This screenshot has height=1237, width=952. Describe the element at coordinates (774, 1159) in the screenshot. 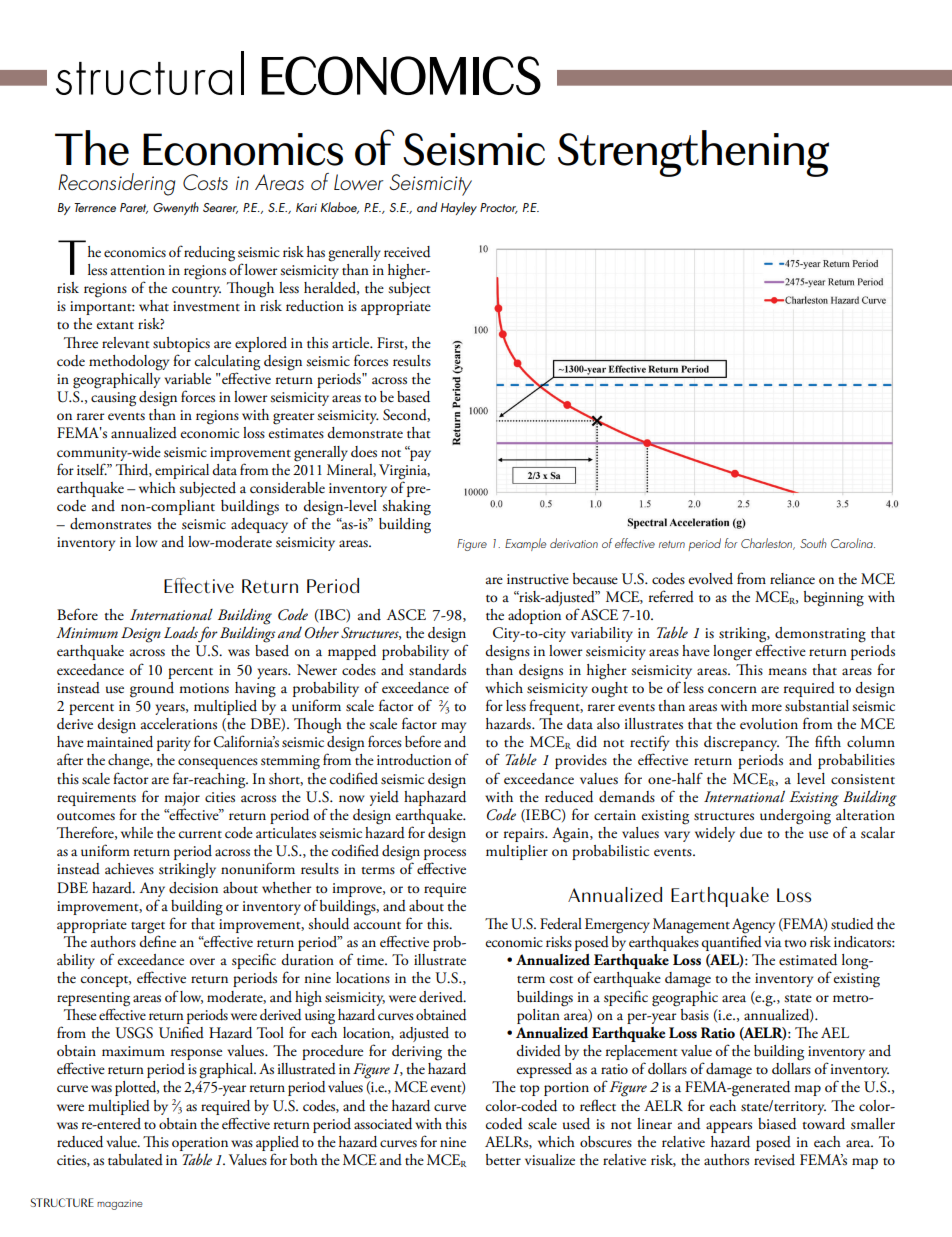

I see `revised` at that location.
